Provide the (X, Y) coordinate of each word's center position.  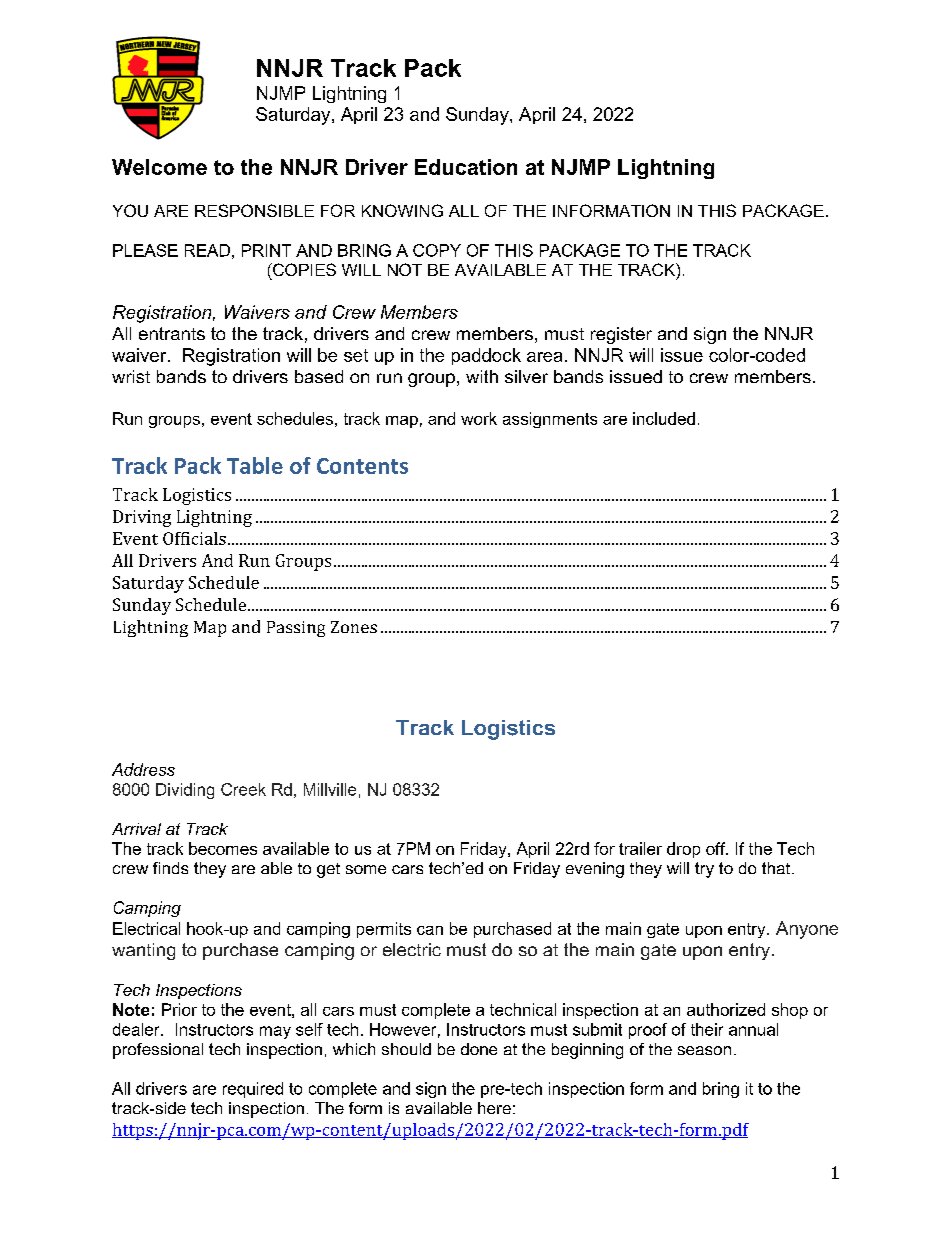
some (366, 869)
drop (683, 850)
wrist (131, 376)
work (479, 418)
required (253, 1090)
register (621, 335)
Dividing (185, 791)
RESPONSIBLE (254, 210)
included (664, 418)
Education (466, 167)
